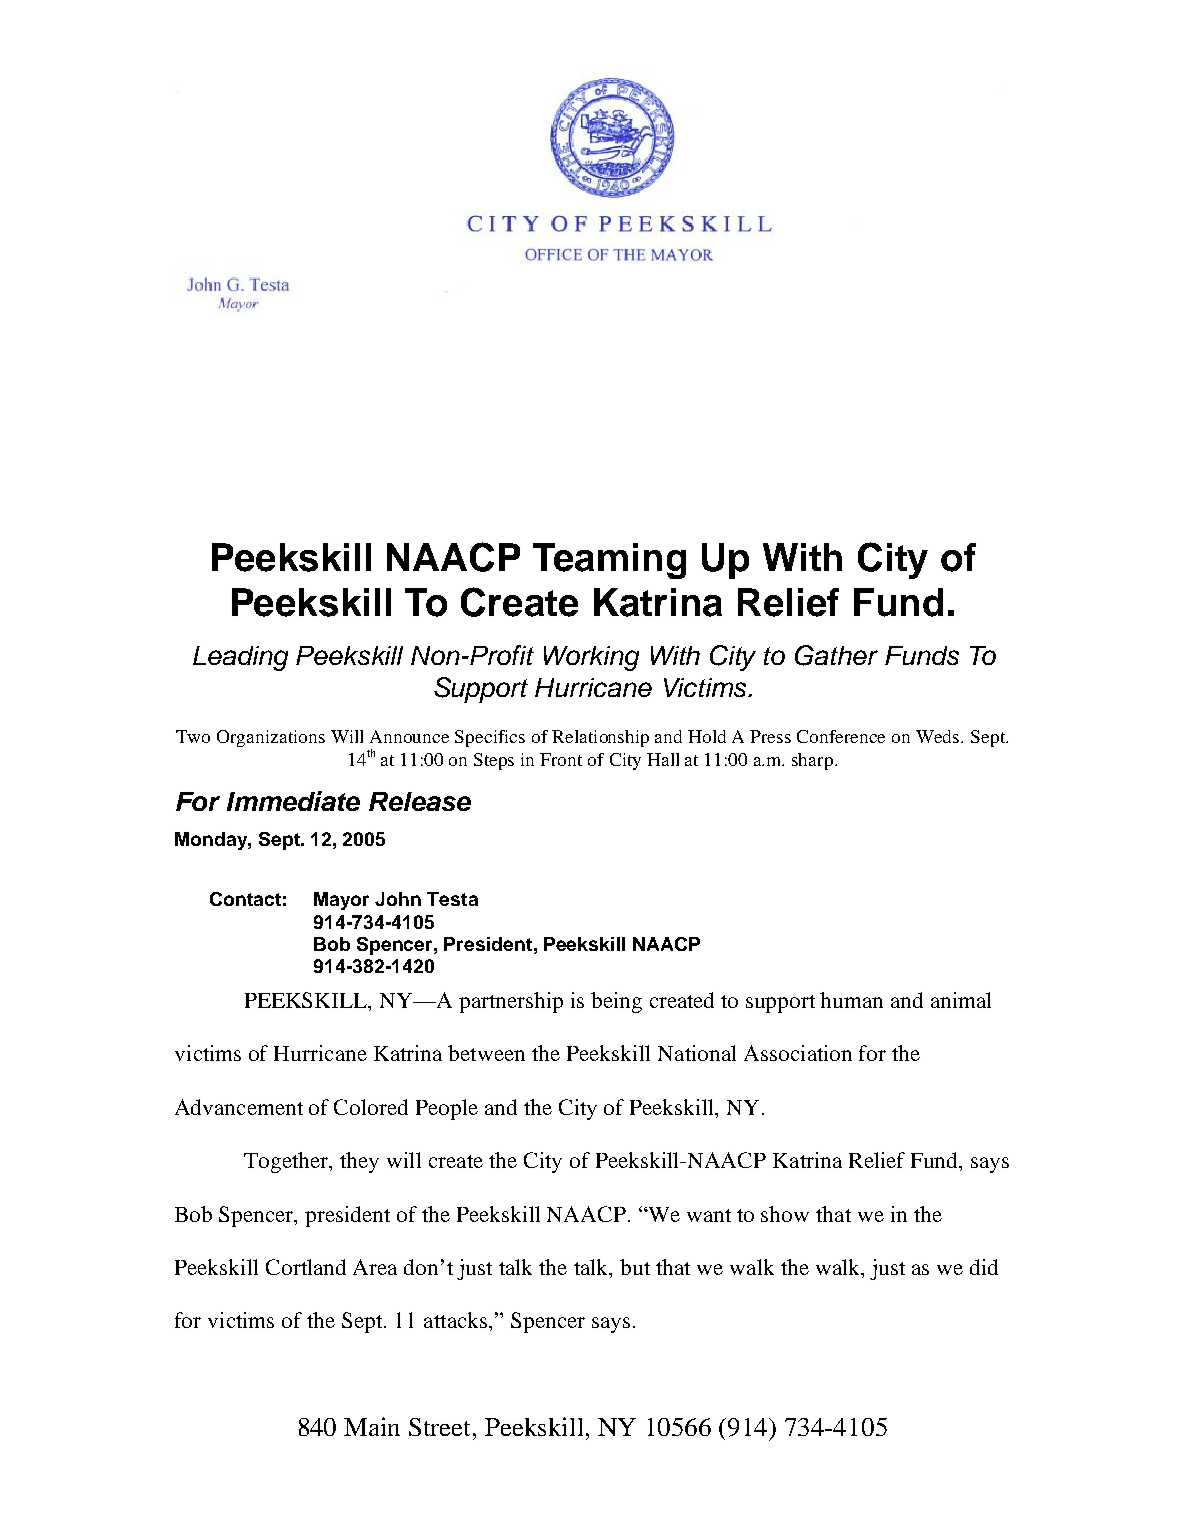 Image resolution: width=1186 pixels, height=1534 pixels. I want to click on Mayor, so click(341, 901).
